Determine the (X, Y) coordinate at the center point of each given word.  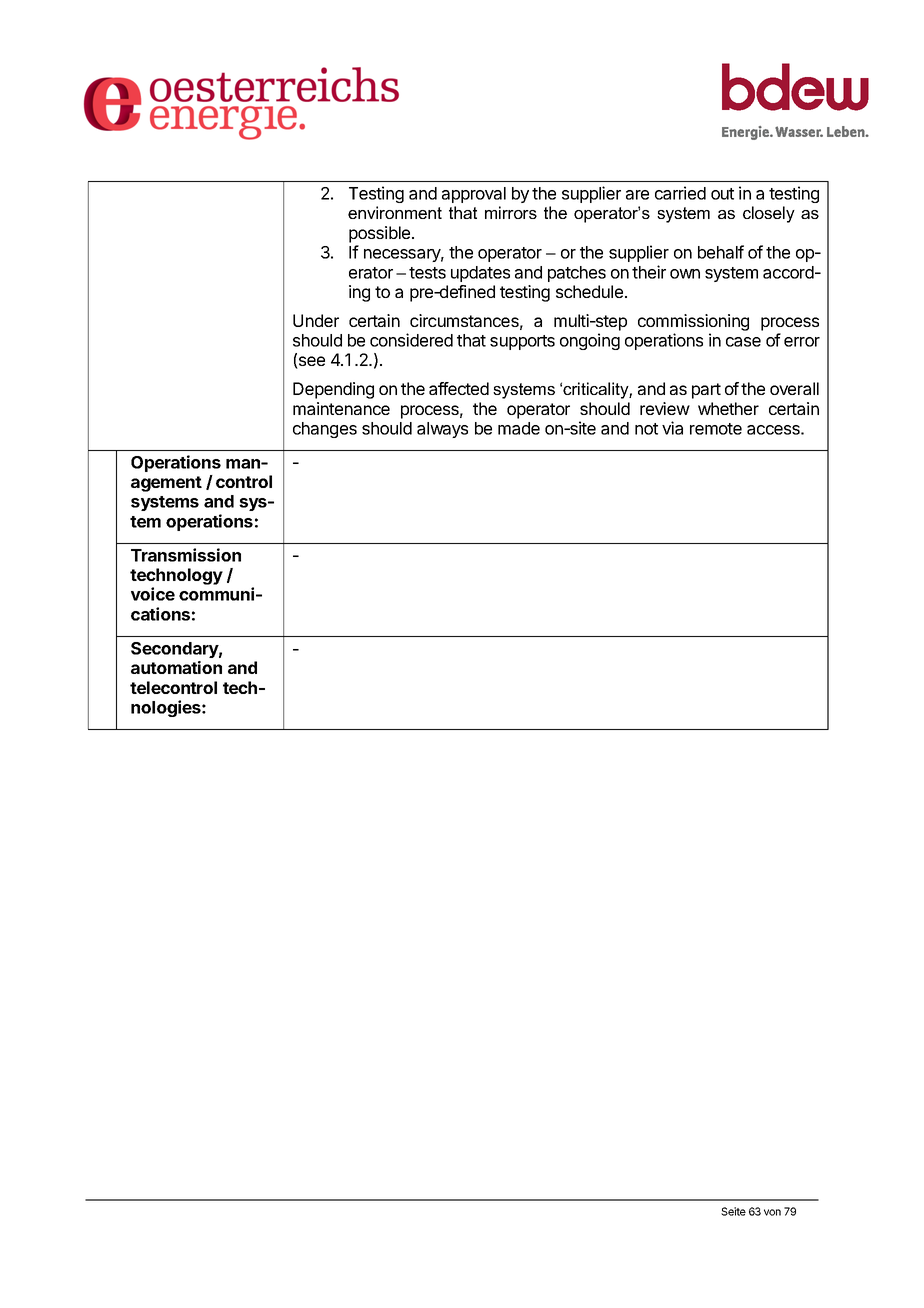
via (672, 428)
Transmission (186, 555)
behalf (721, 252)
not (646, 429)
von (772, 1212)
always (442, 430)
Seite (733, 1211)
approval (474, 195)
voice (153, 594)
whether (728, 408)
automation (176, 667)
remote (716, 429)
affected (459, 388)
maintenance (341, 408)
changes (325, 430)
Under (316, 320)
